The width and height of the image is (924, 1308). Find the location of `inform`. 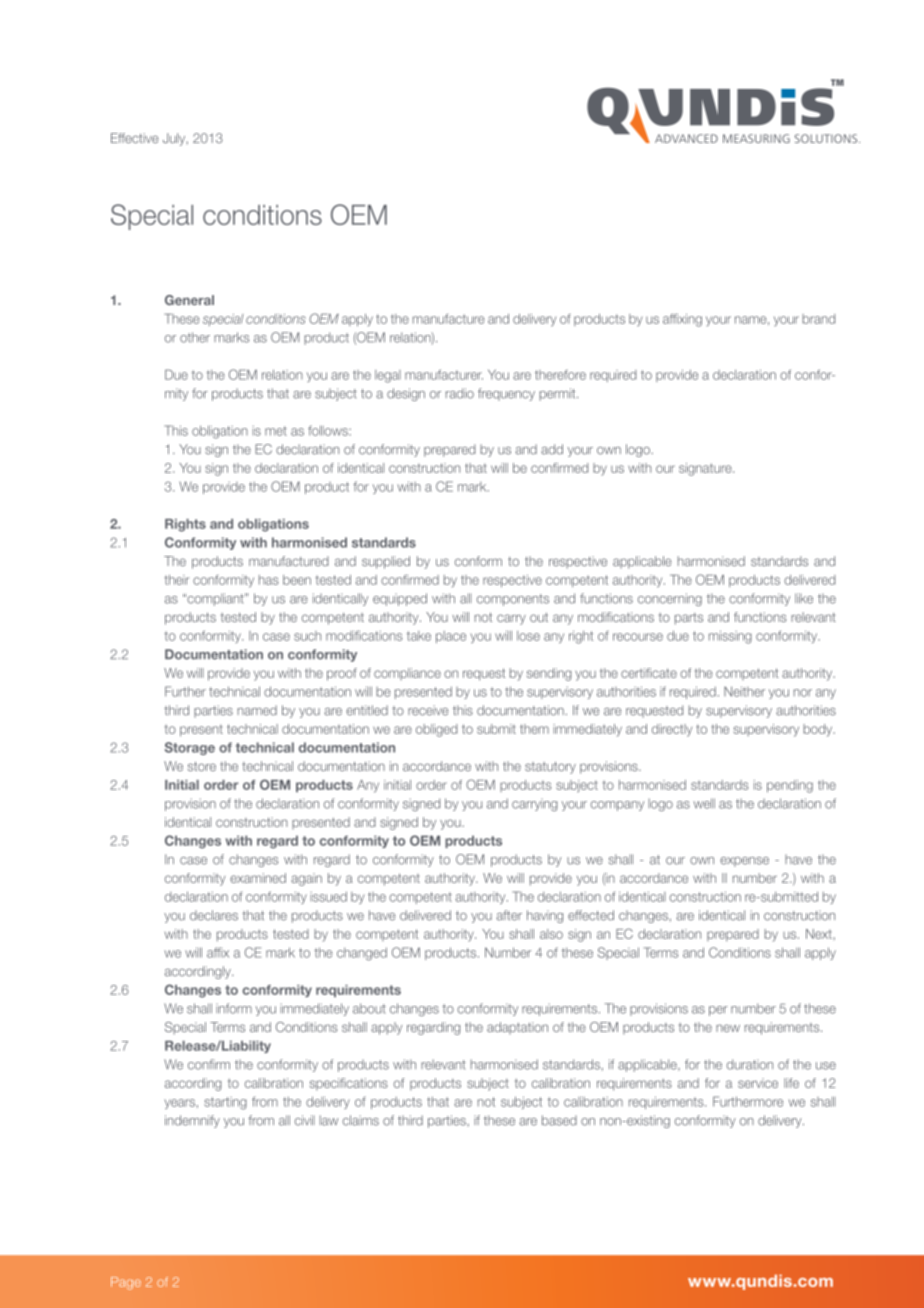

inform is located at coordinates (234, 1008).
